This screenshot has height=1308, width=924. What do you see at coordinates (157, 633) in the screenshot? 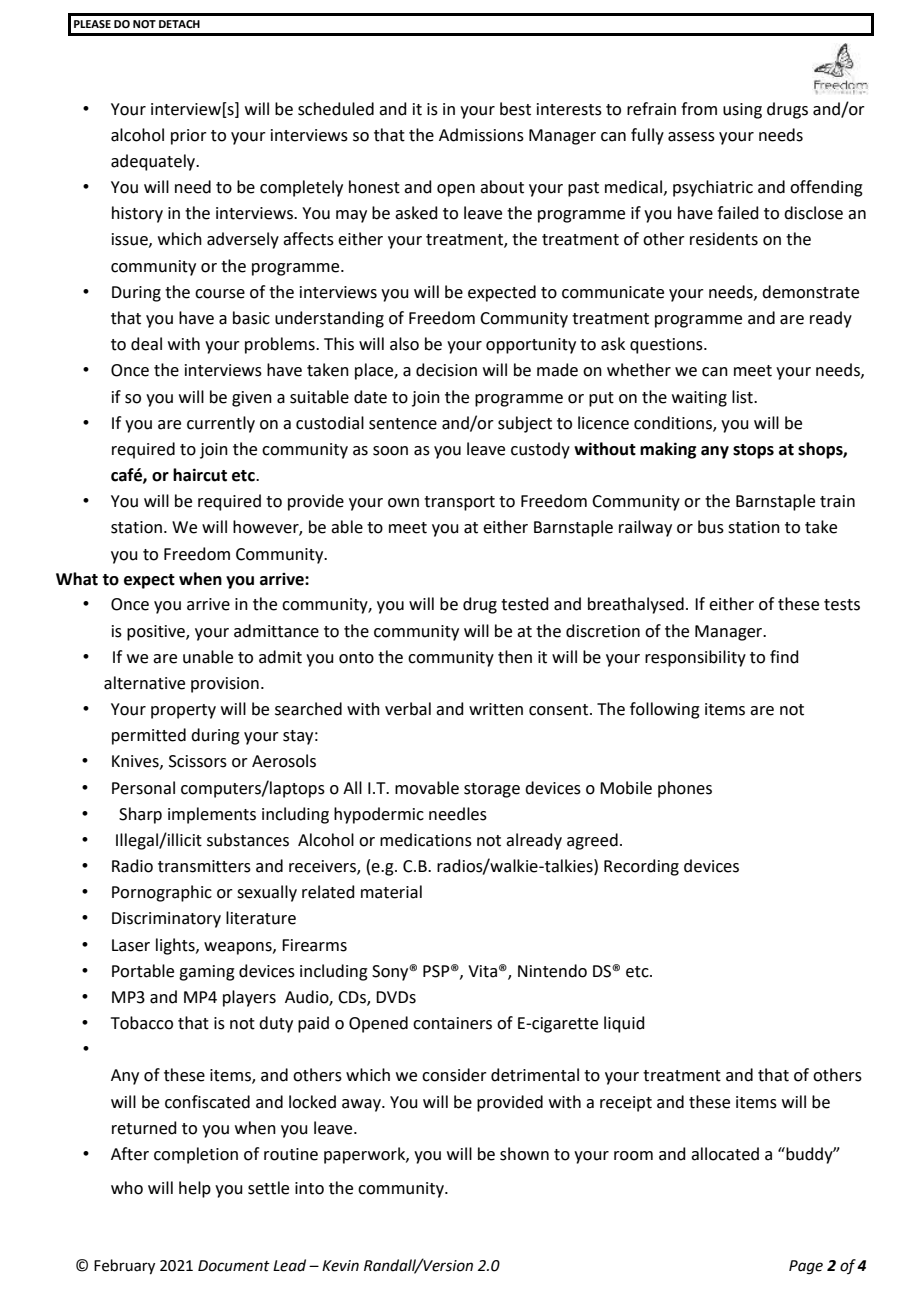
I see `positive` at bounding box center [157, 633].
